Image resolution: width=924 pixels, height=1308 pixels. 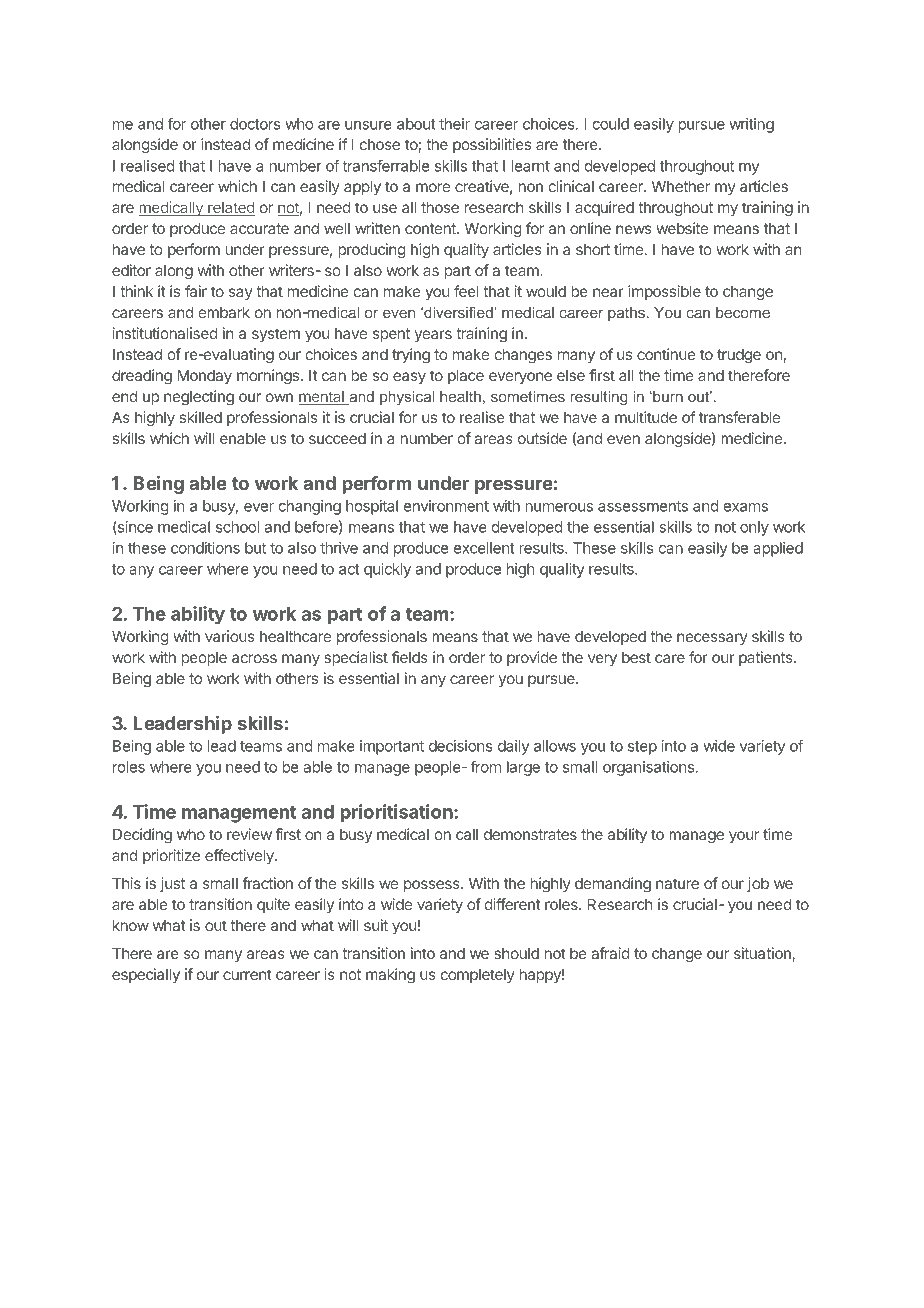 What do you see at coordinates (247, 974) in the screenshot?
I see `current` at bounding box center [247, 974].
